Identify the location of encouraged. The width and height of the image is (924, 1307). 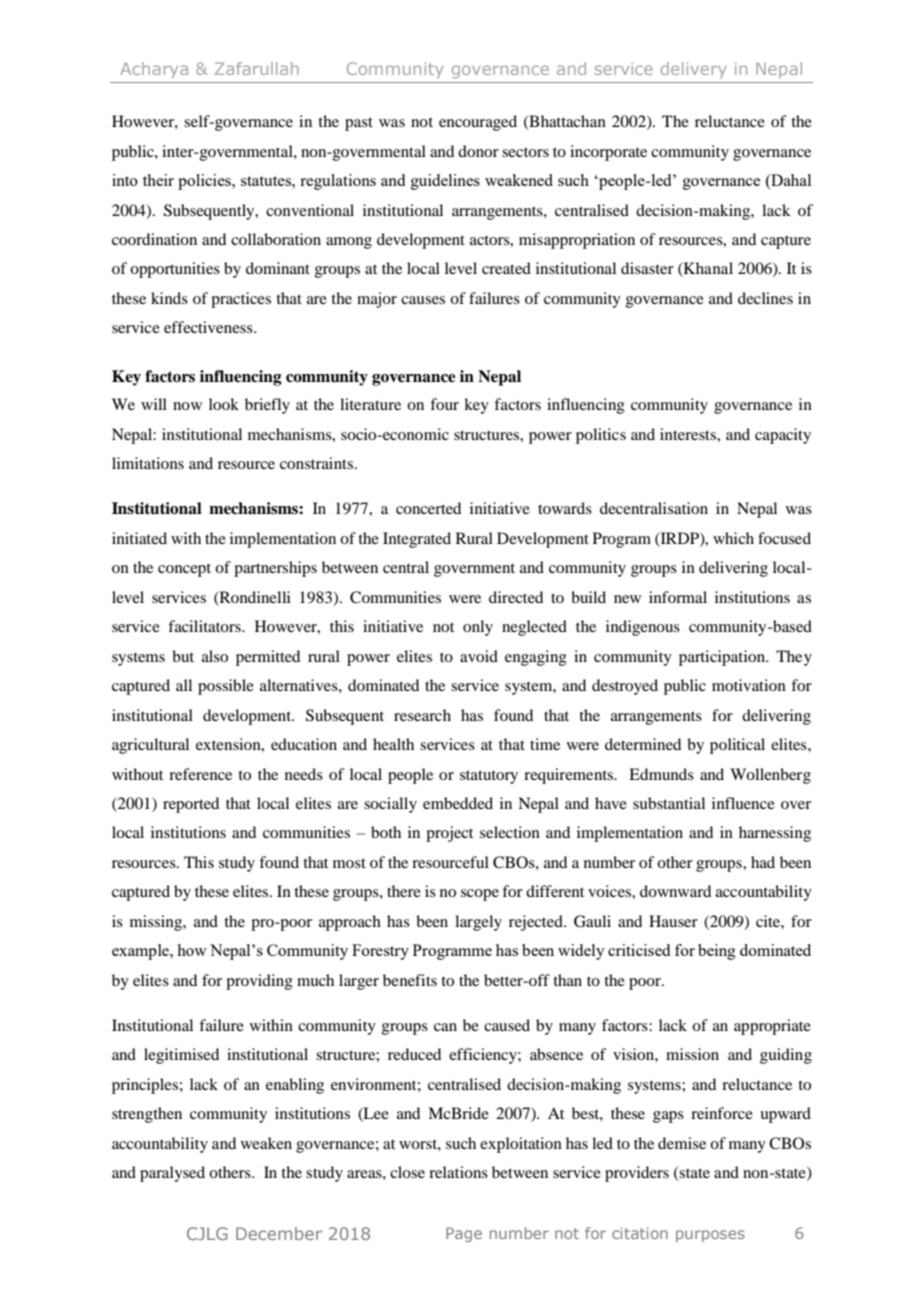
(478, 123).
